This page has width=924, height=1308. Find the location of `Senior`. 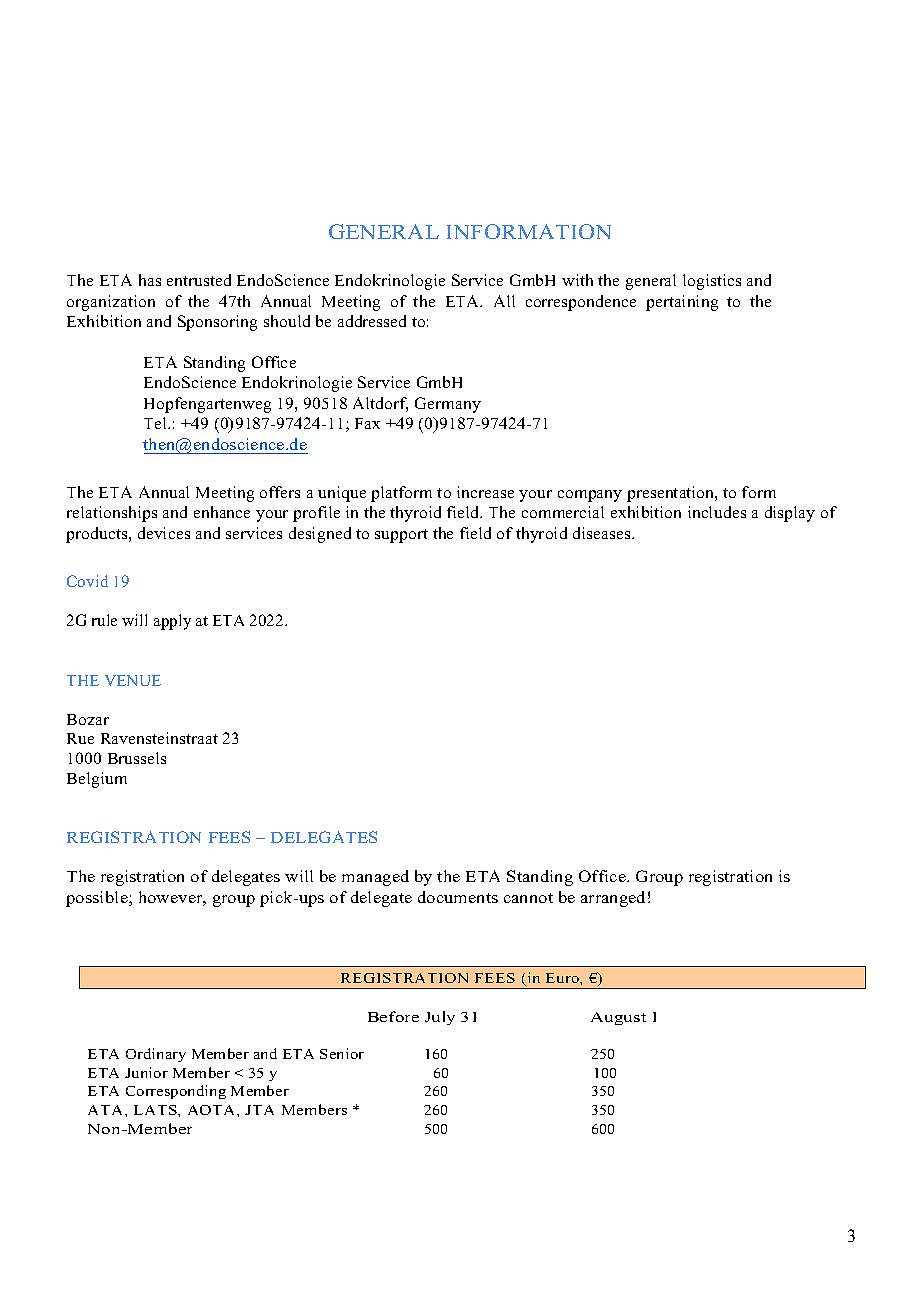

Senior is located at coordinates (342, 1053).
